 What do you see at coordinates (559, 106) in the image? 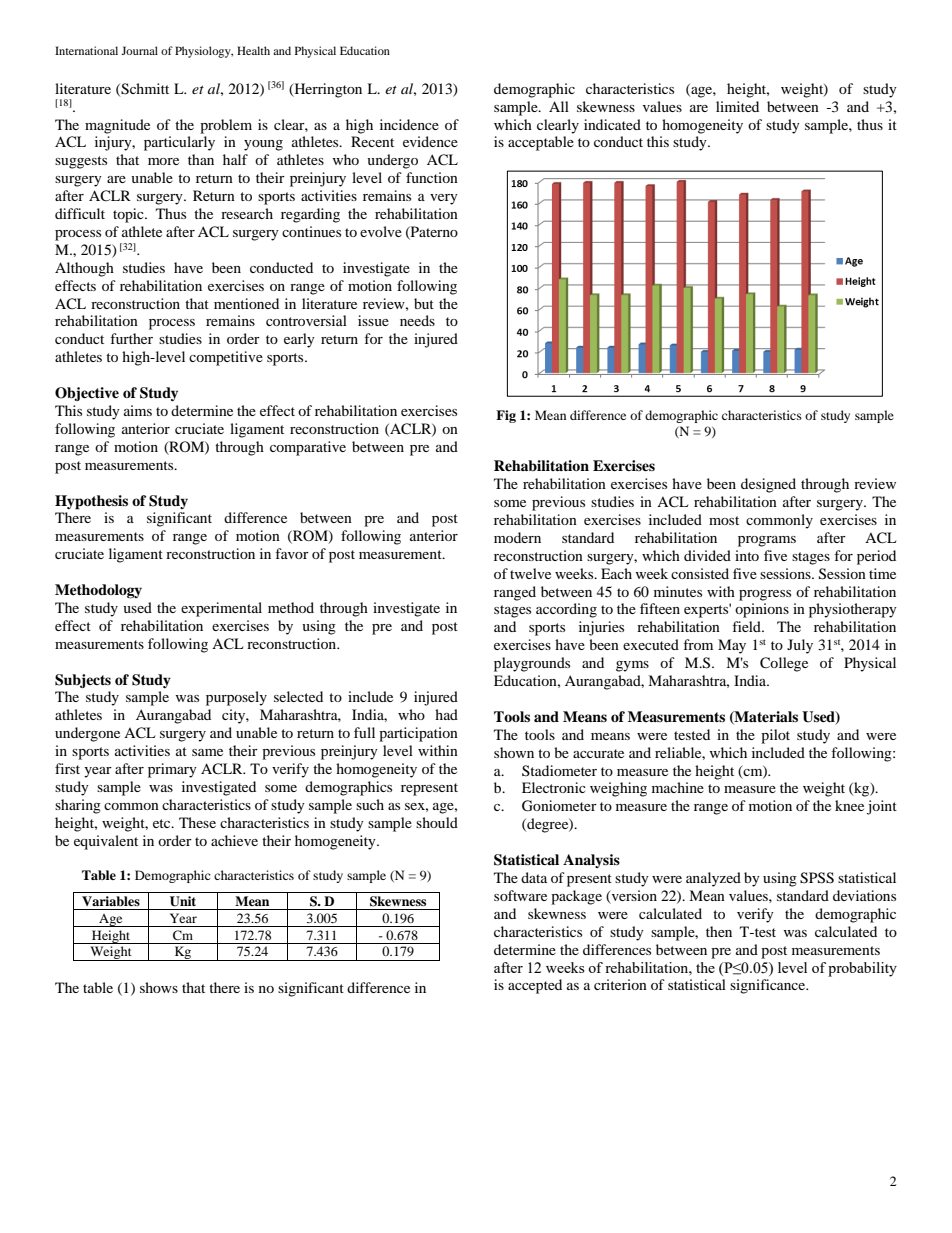
I see `All` at bounding box center [559, 106].
